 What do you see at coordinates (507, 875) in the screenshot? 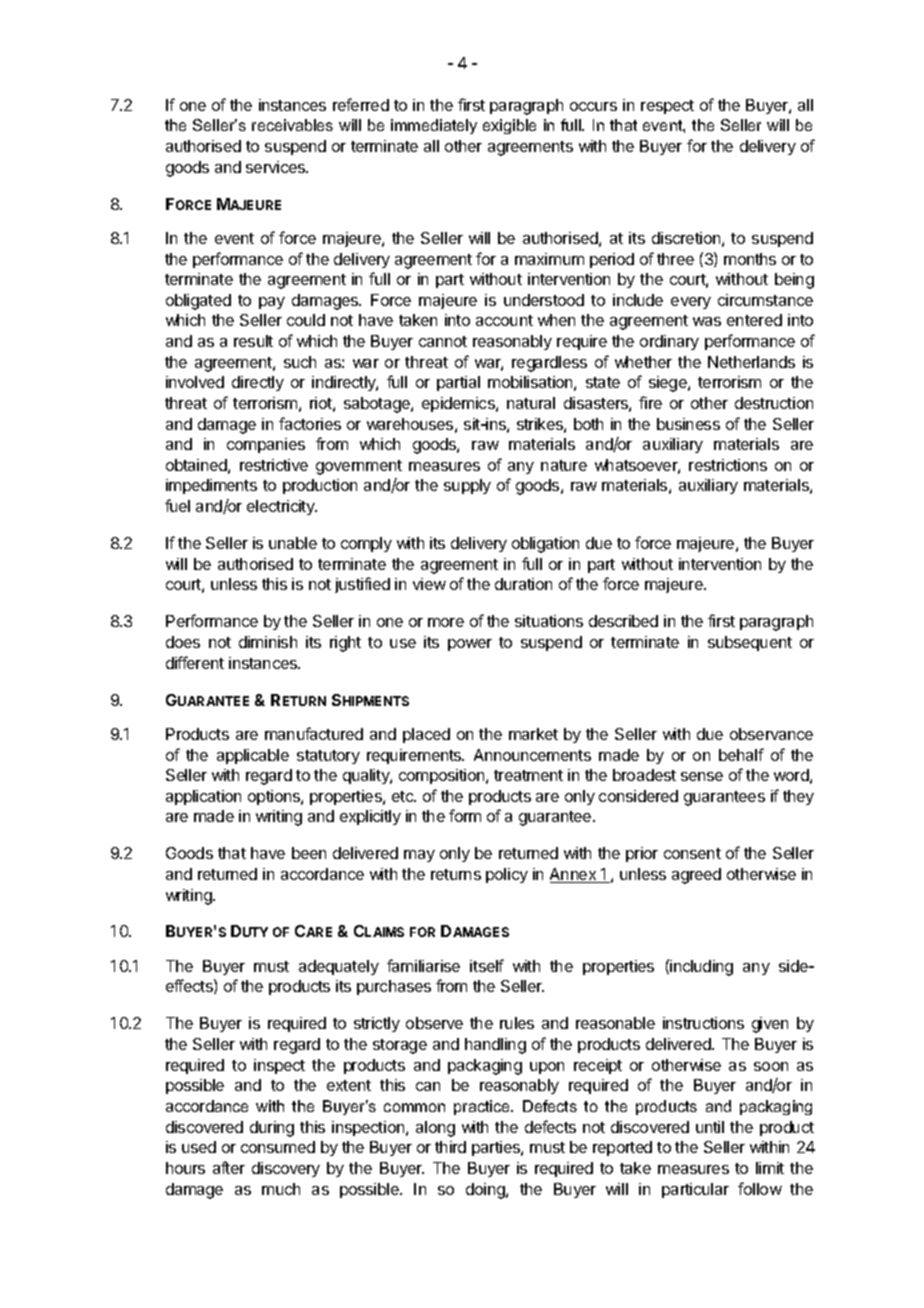
I see `policy` at bounding box center [507, 875].
